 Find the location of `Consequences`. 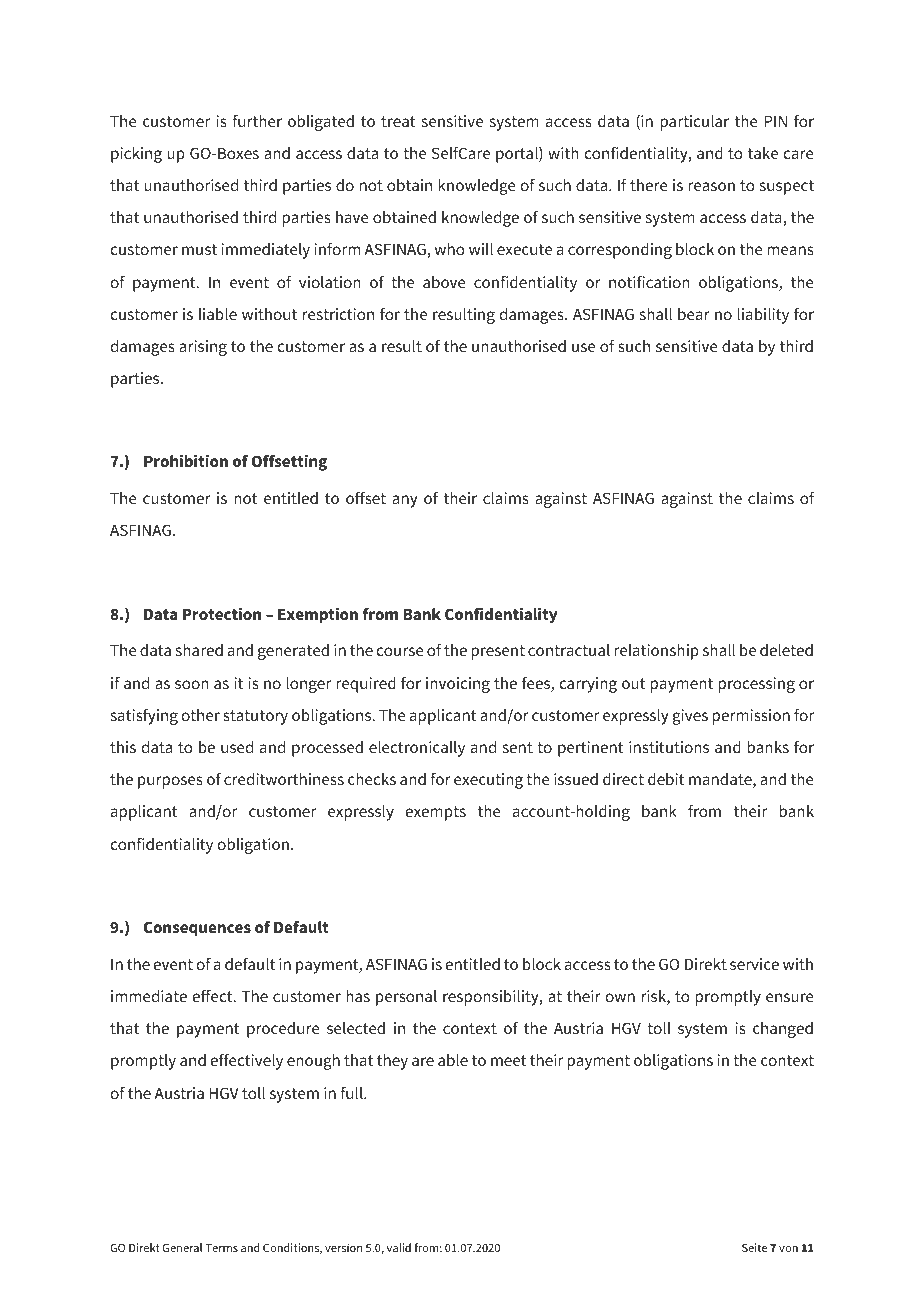

Consequences is located at coordinates (197, 928).
